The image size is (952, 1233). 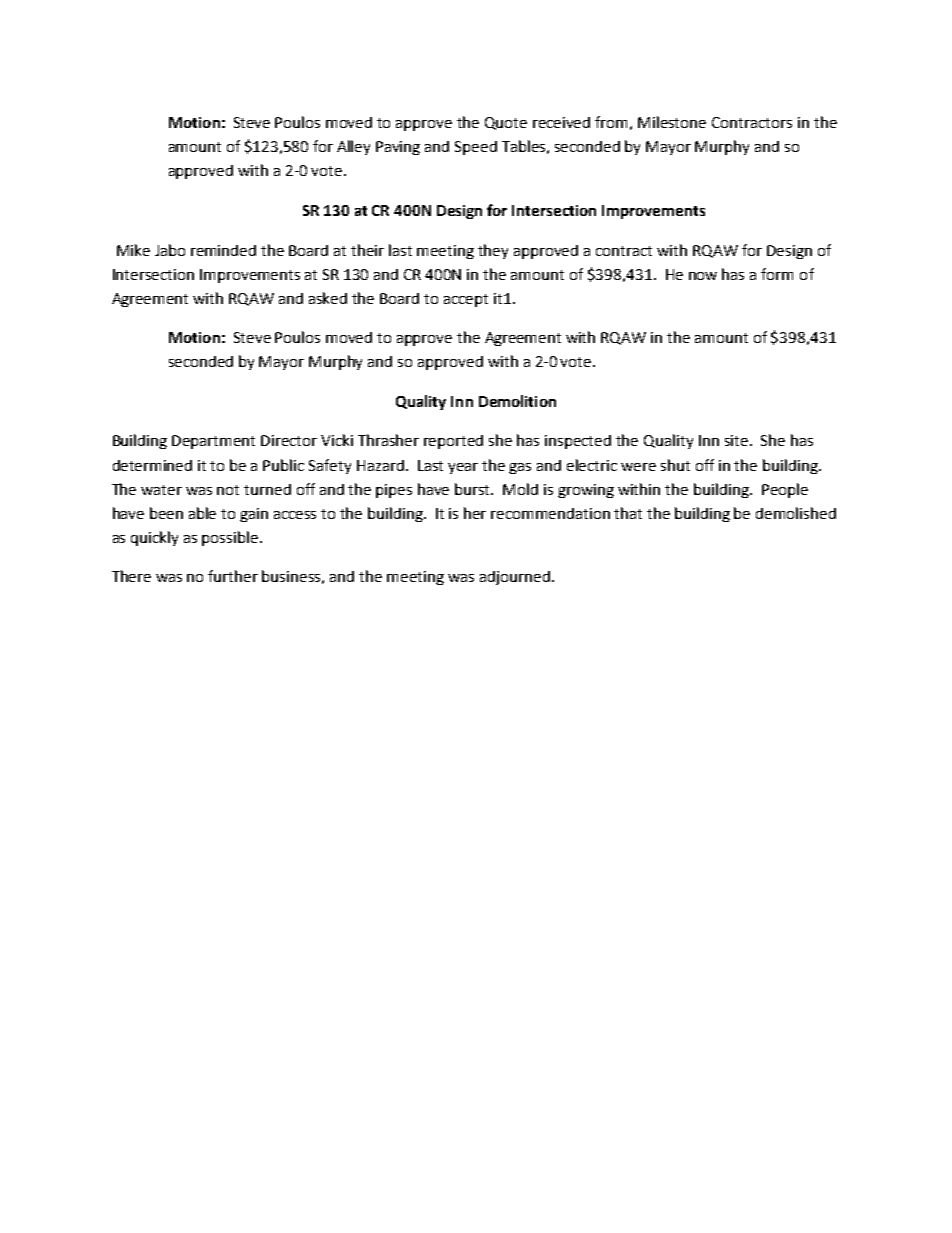 I want to click on form, so click(x=777, y=274).
